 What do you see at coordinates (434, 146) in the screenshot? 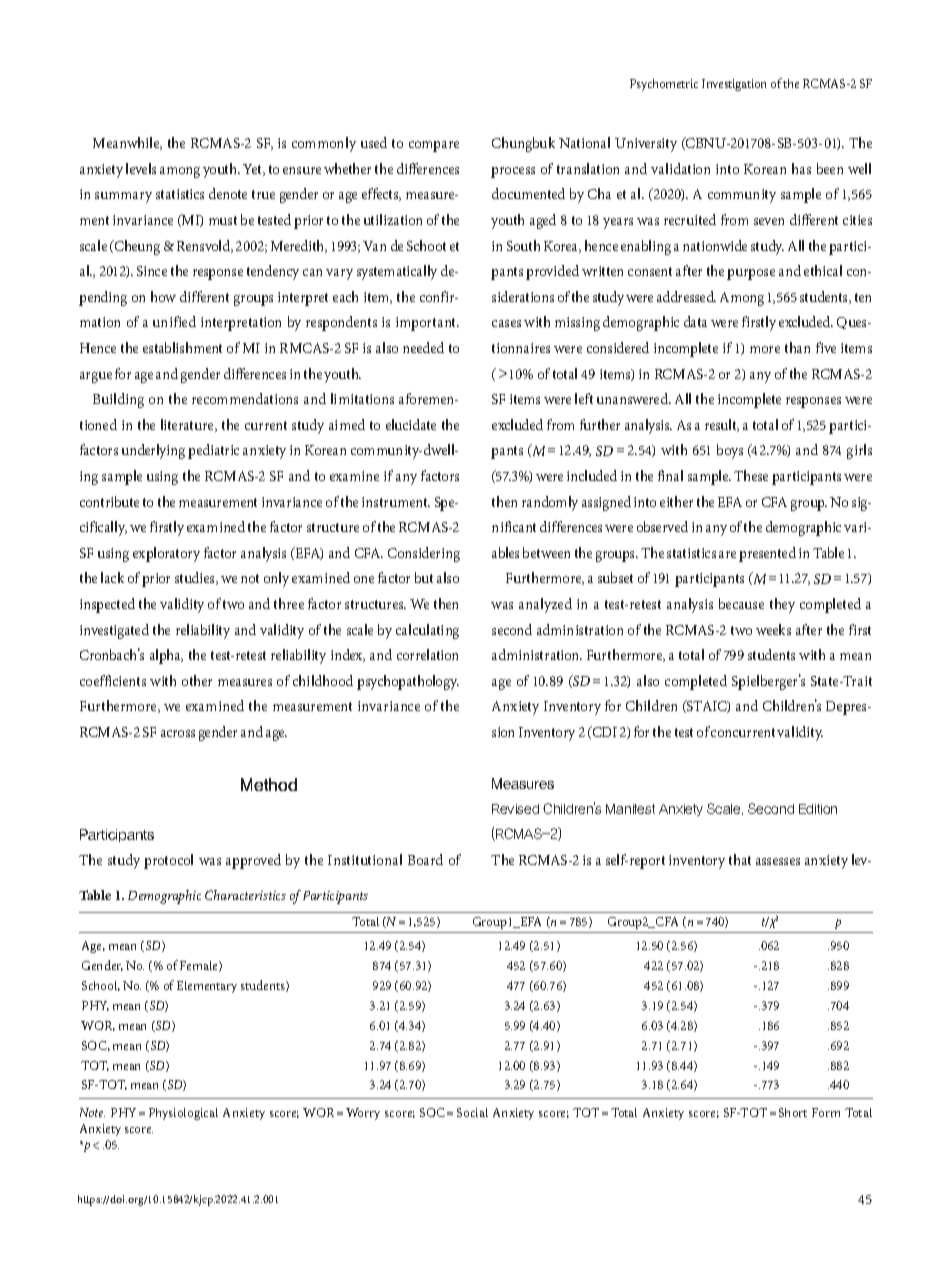
I see `compare` at bounding box center [434, 146].
